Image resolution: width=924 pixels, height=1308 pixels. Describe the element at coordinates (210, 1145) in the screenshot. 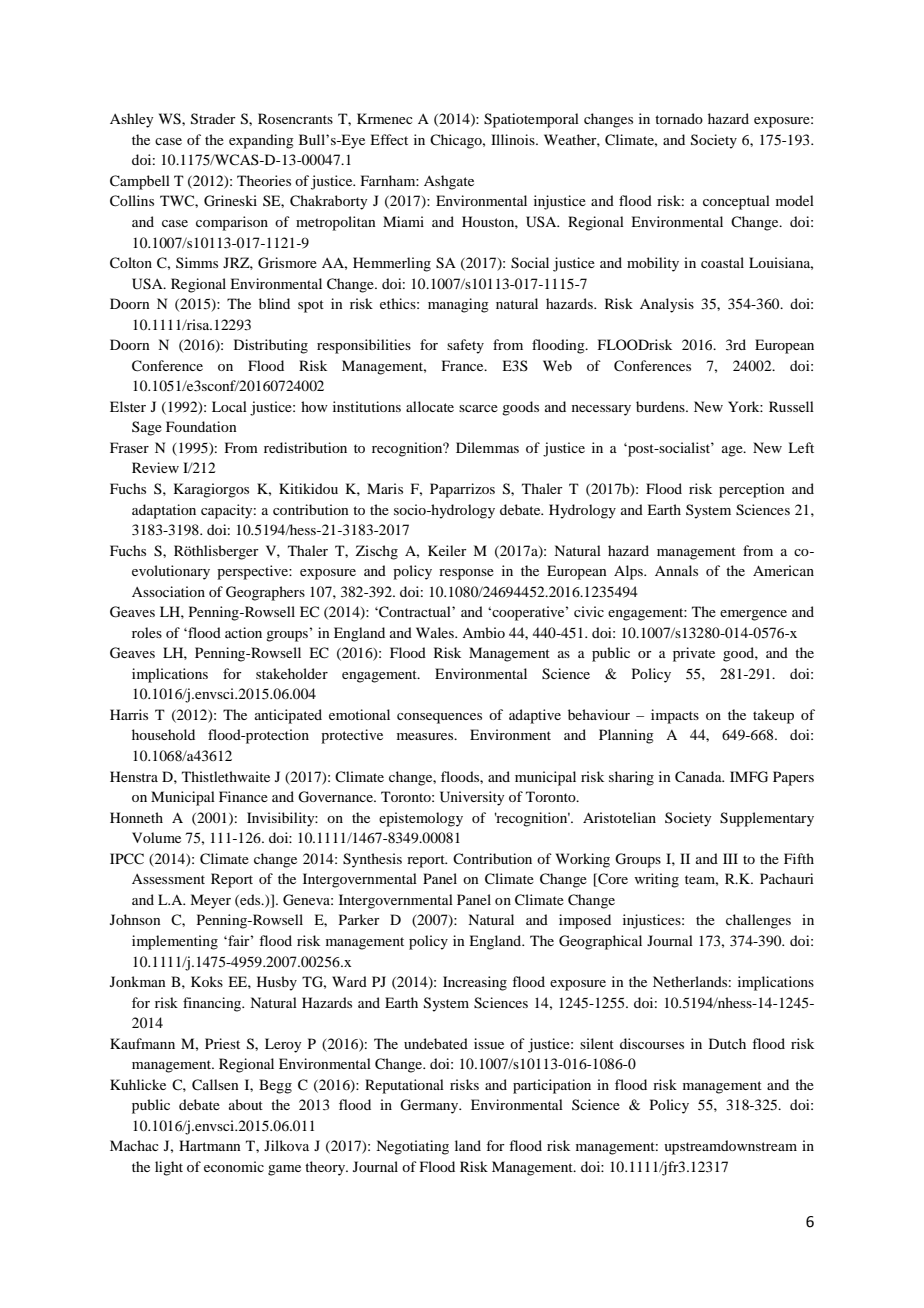

I see `Hartmann` at that location.
